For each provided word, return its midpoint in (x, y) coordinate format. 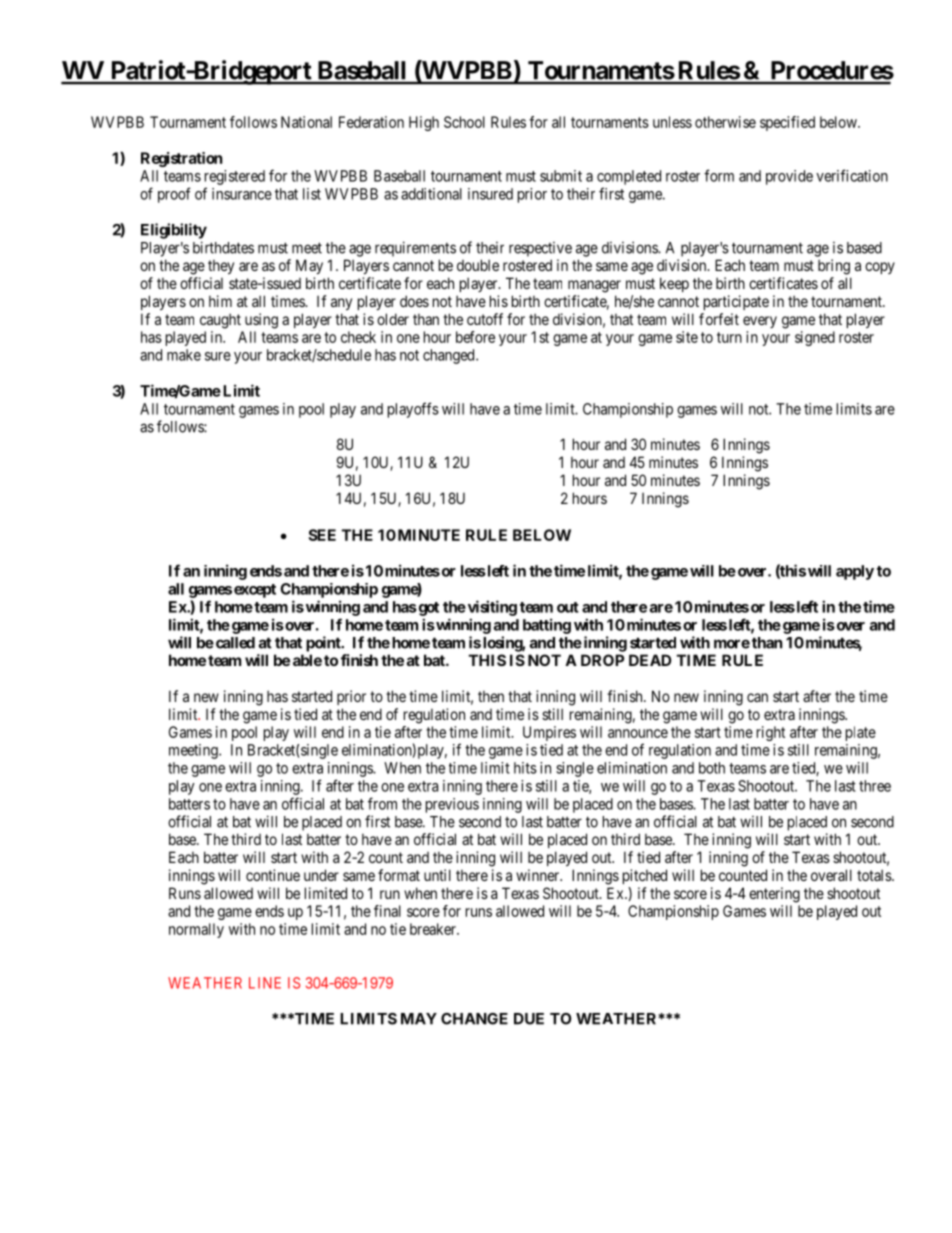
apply (855, 572)
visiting (491, 608)
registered (235, 177)
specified (787, 123)
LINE (265, 983)
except (255, 591)
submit (561, 176)
